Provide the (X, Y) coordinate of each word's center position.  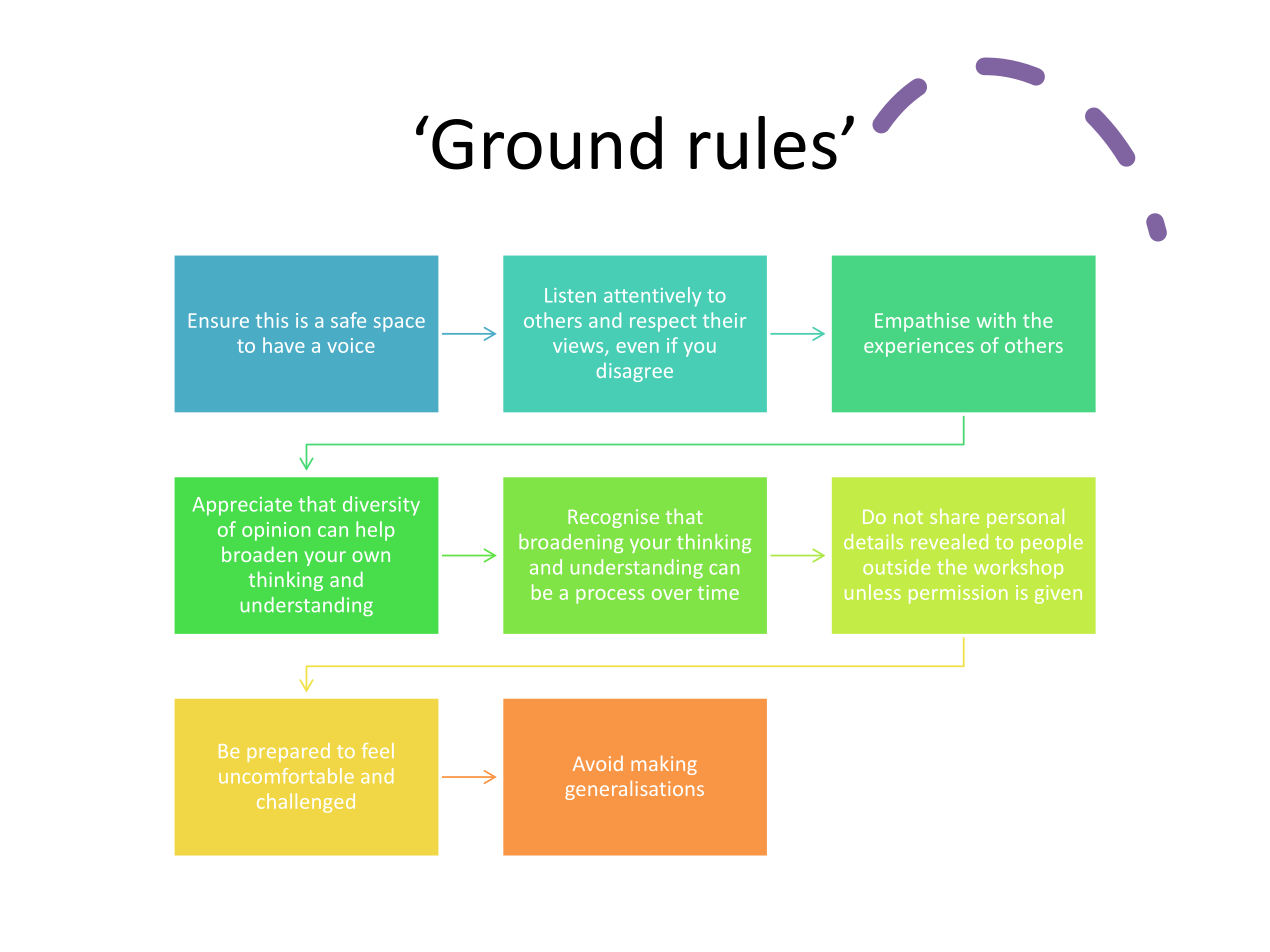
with (996, 320)
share (954, 516)
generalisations (634, 790)
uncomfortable (286, 776)
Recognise (613, 518)
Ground (547, 143)
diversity (381, 506)
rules (763, 143)
